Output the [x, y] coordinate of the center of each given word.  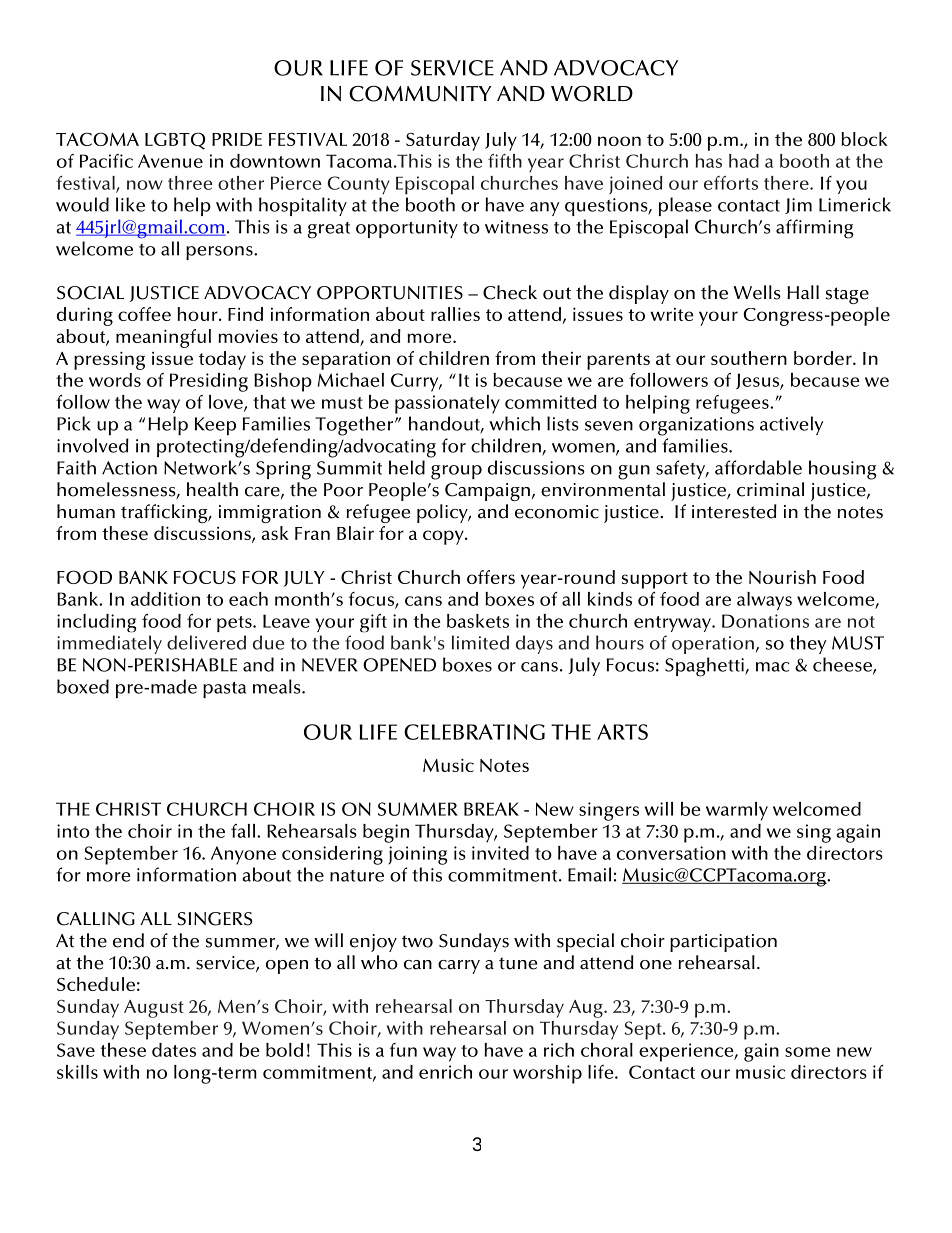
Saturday [443, 141]
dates [174, 1050]
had [744, 161]
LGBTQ [175, 141]
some [808, 1052]
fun [403, 1050]
